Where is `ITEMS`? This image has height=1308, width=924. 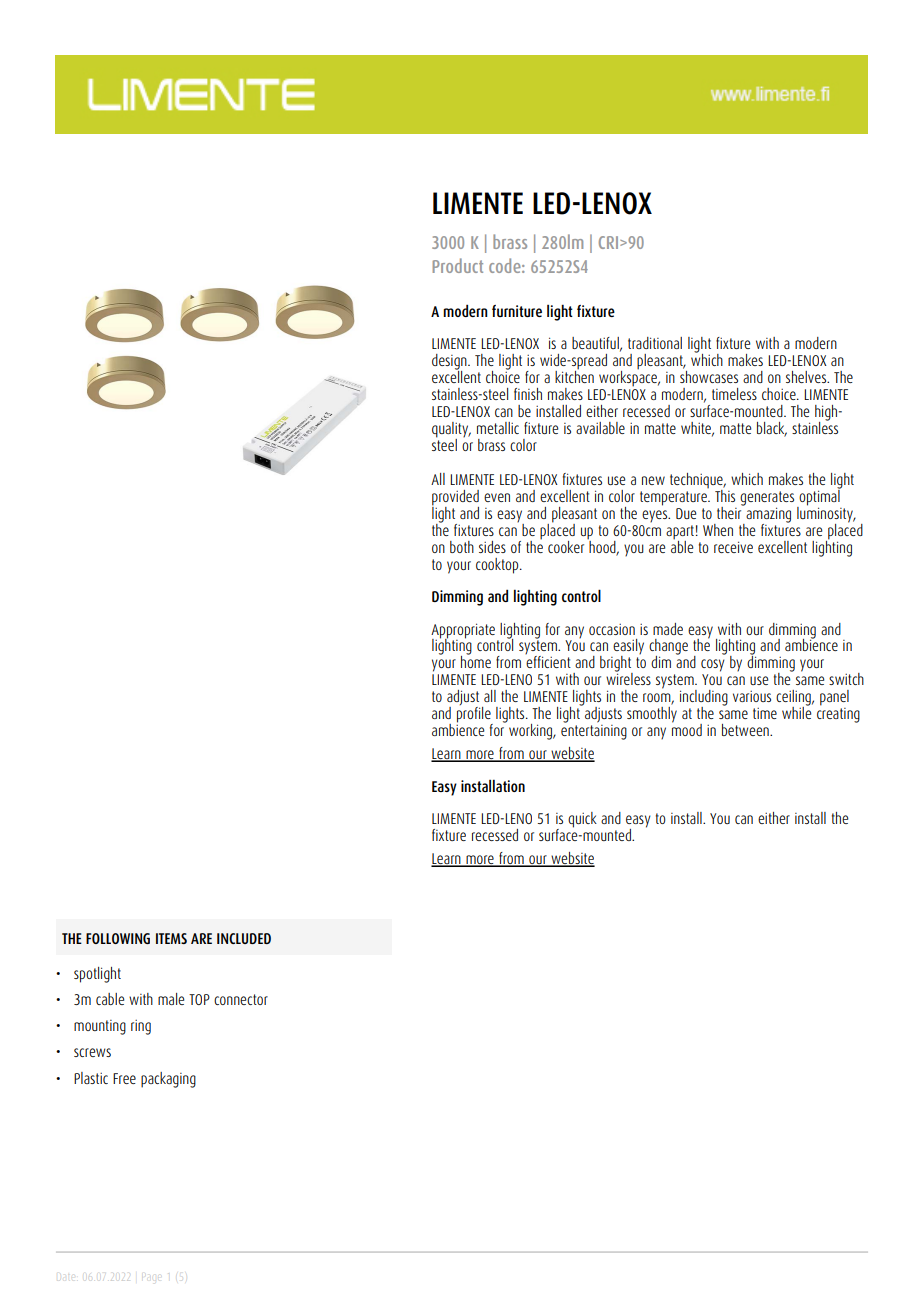 ITEMS is located at coordinates (171, 938).
